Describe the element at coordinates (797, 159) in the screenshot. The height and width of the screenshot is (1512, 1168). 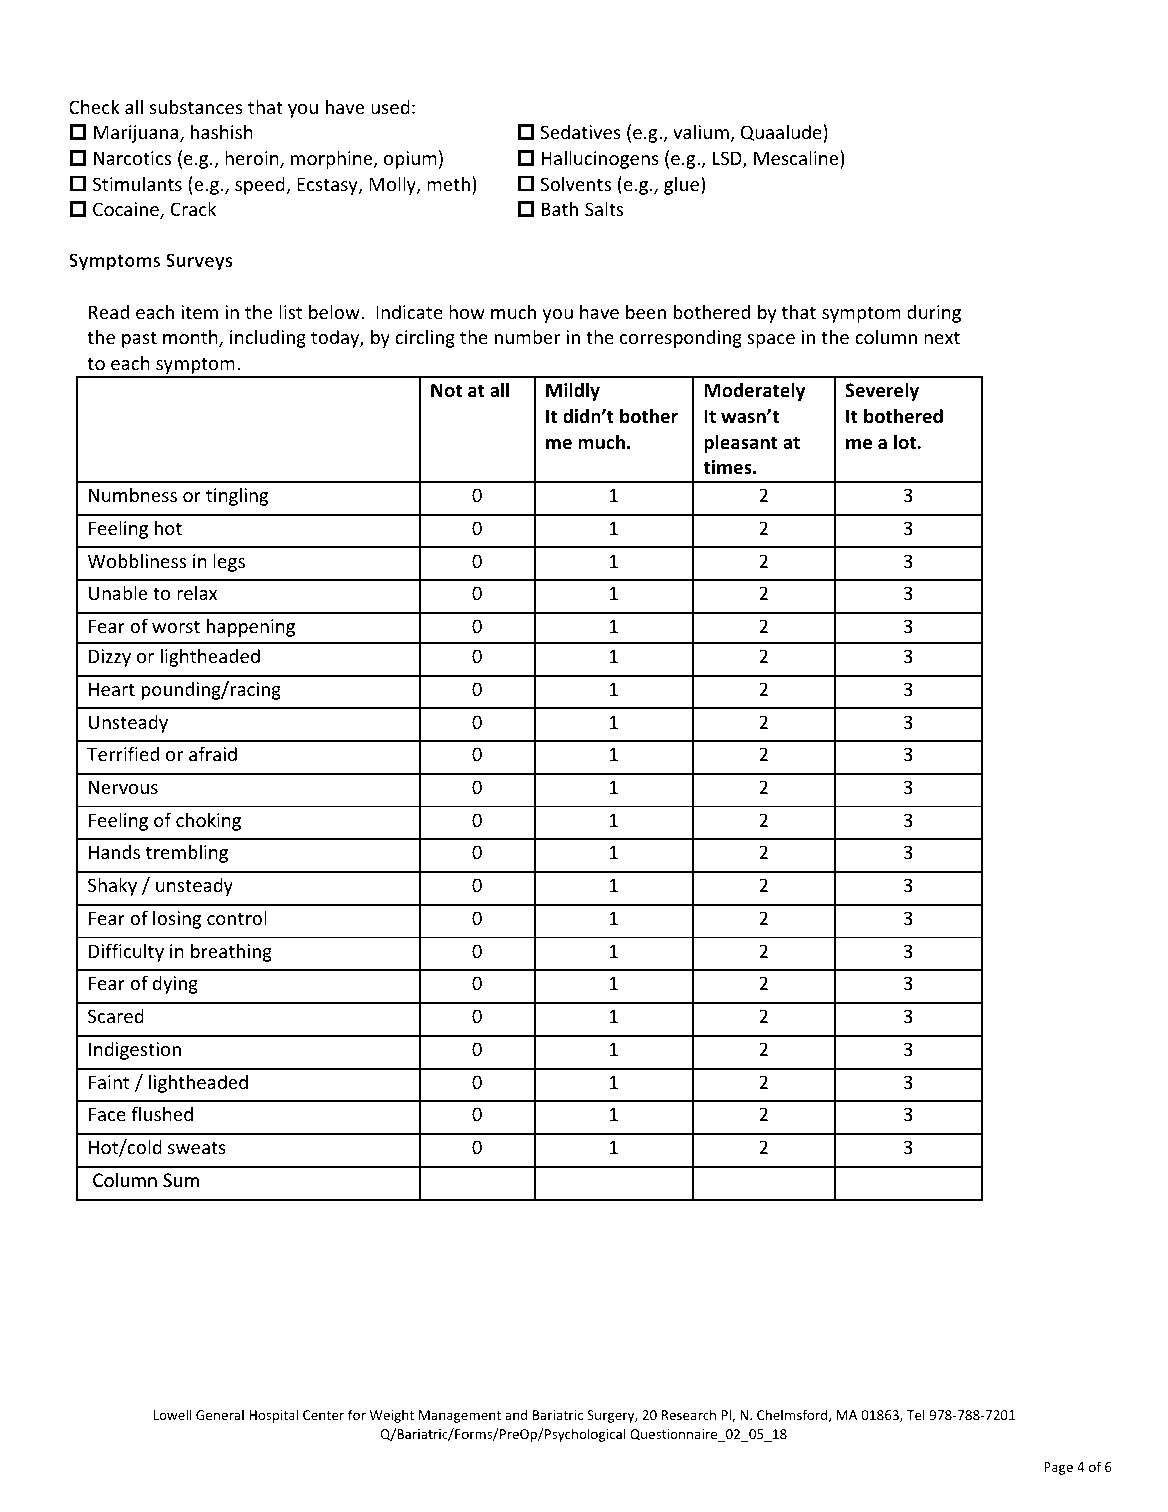
I see `Mescaline` at that location.
